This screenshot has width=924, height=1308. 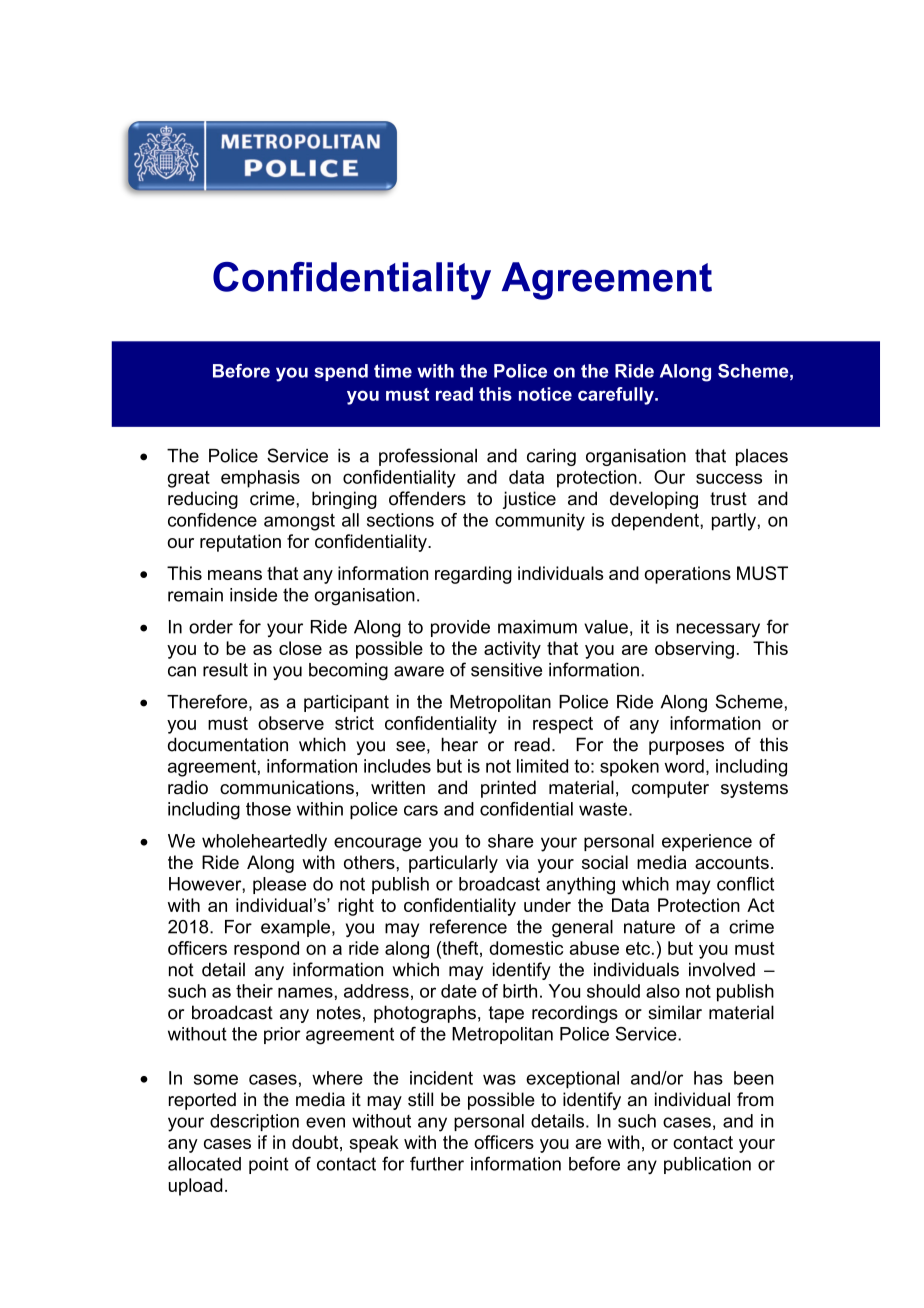 I want to click on further, so click(x=437, y=1163).
